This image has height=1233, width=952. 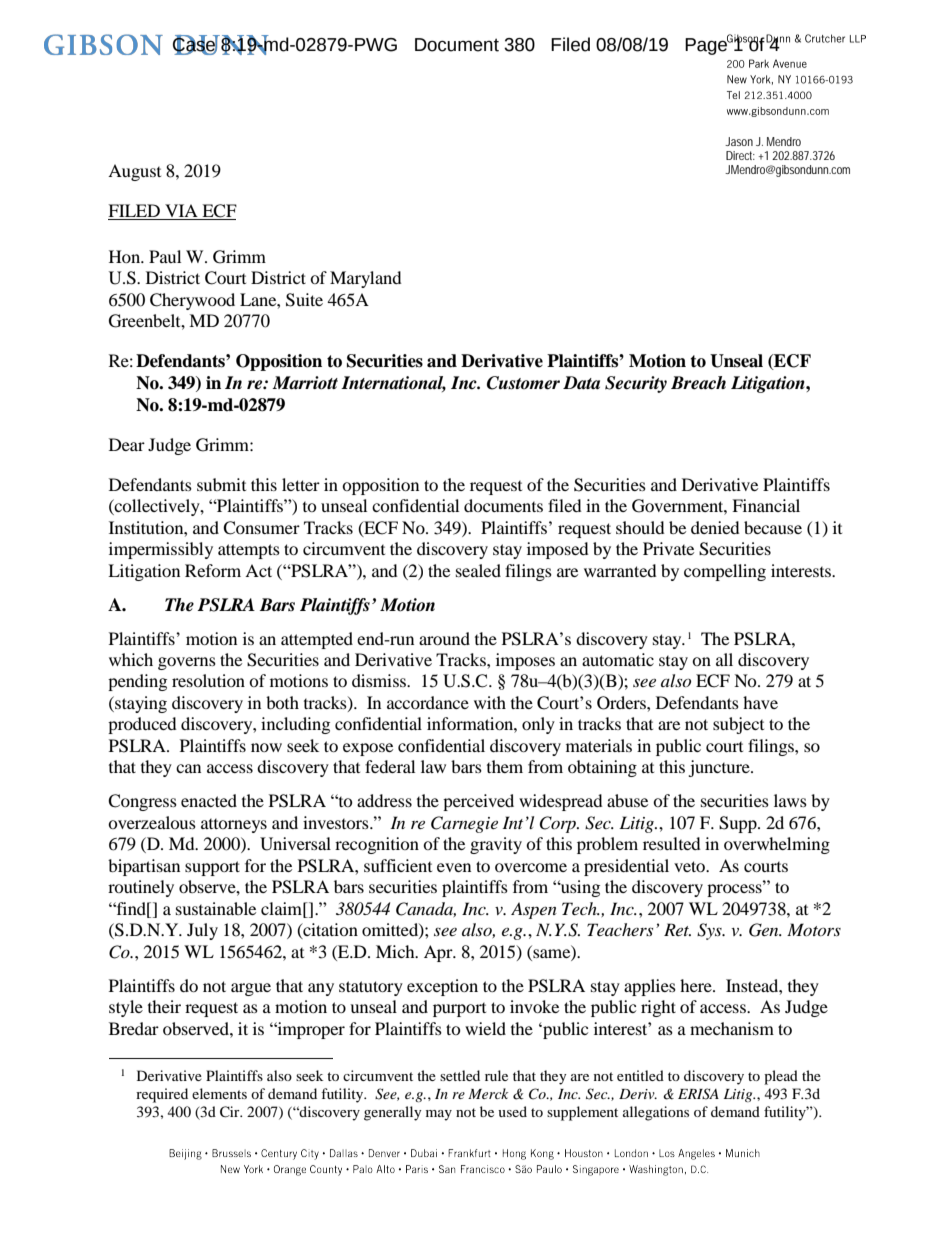 I want to click on Customer, so click(x=523, y=383).
